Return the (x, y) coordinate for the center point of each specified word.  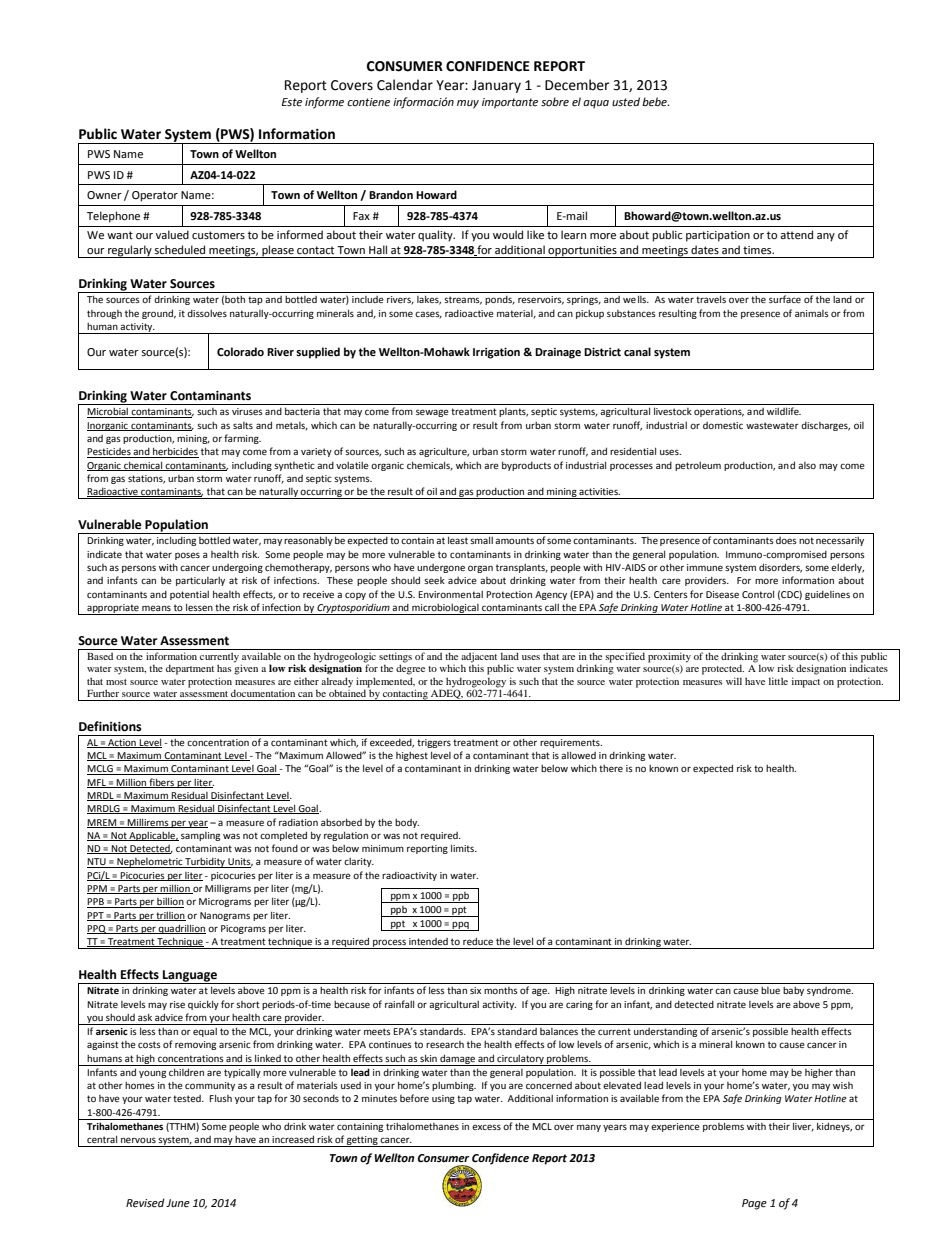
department (190, 669)
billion (169, 902)
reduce (478, 941)
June (178, 1203)
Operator (155, 196)
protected (723, 669)
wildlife (784, 411)
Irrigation (496, 353)
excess (486, 1127)
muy (468, 104)
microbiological (445, 609)
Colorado (240, 352)
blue (770, 990)
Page (754, 1204)
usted (626, 101)
